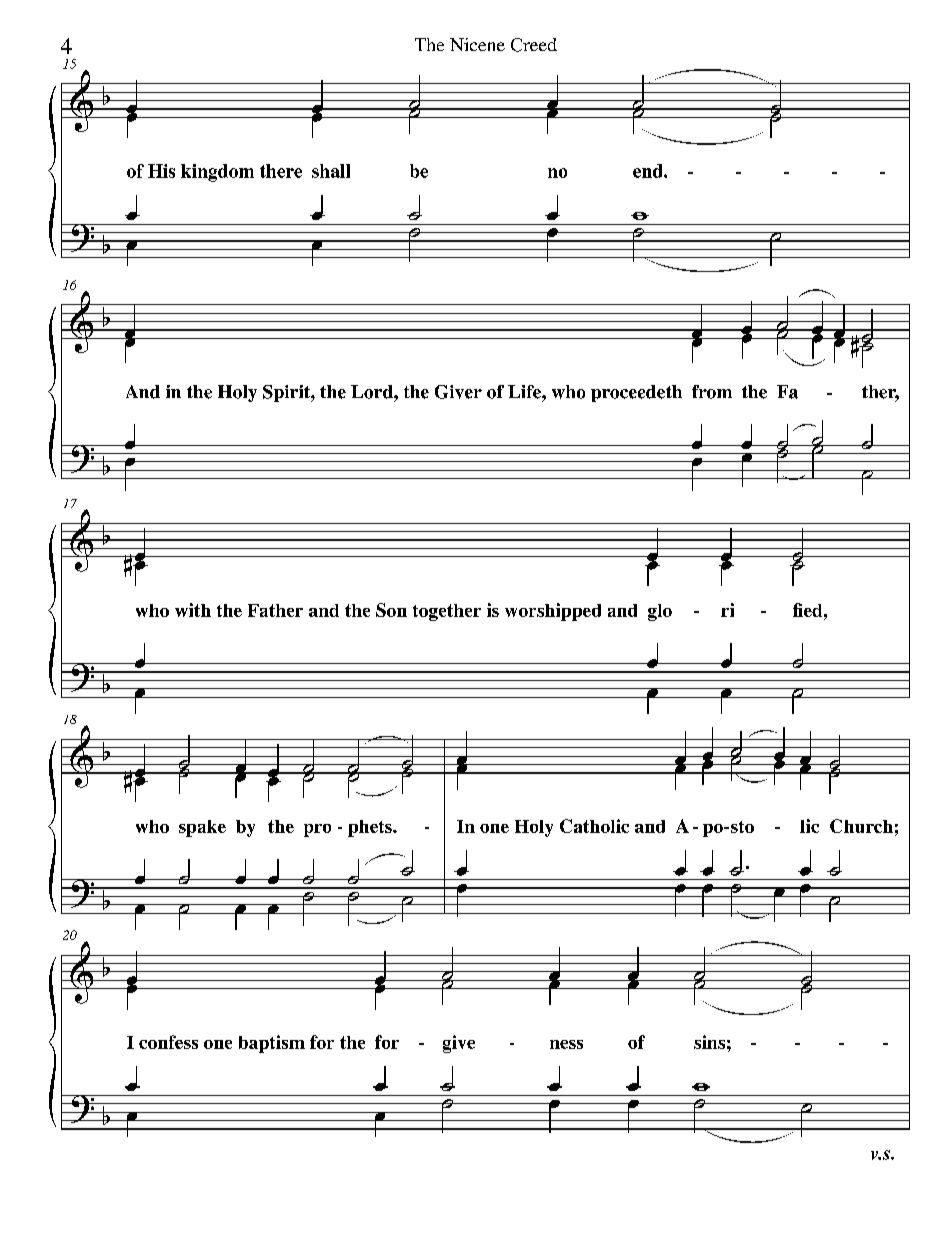  Describe the element at coordinates (193, 610) in the screenshot. I see `with` at that location.
